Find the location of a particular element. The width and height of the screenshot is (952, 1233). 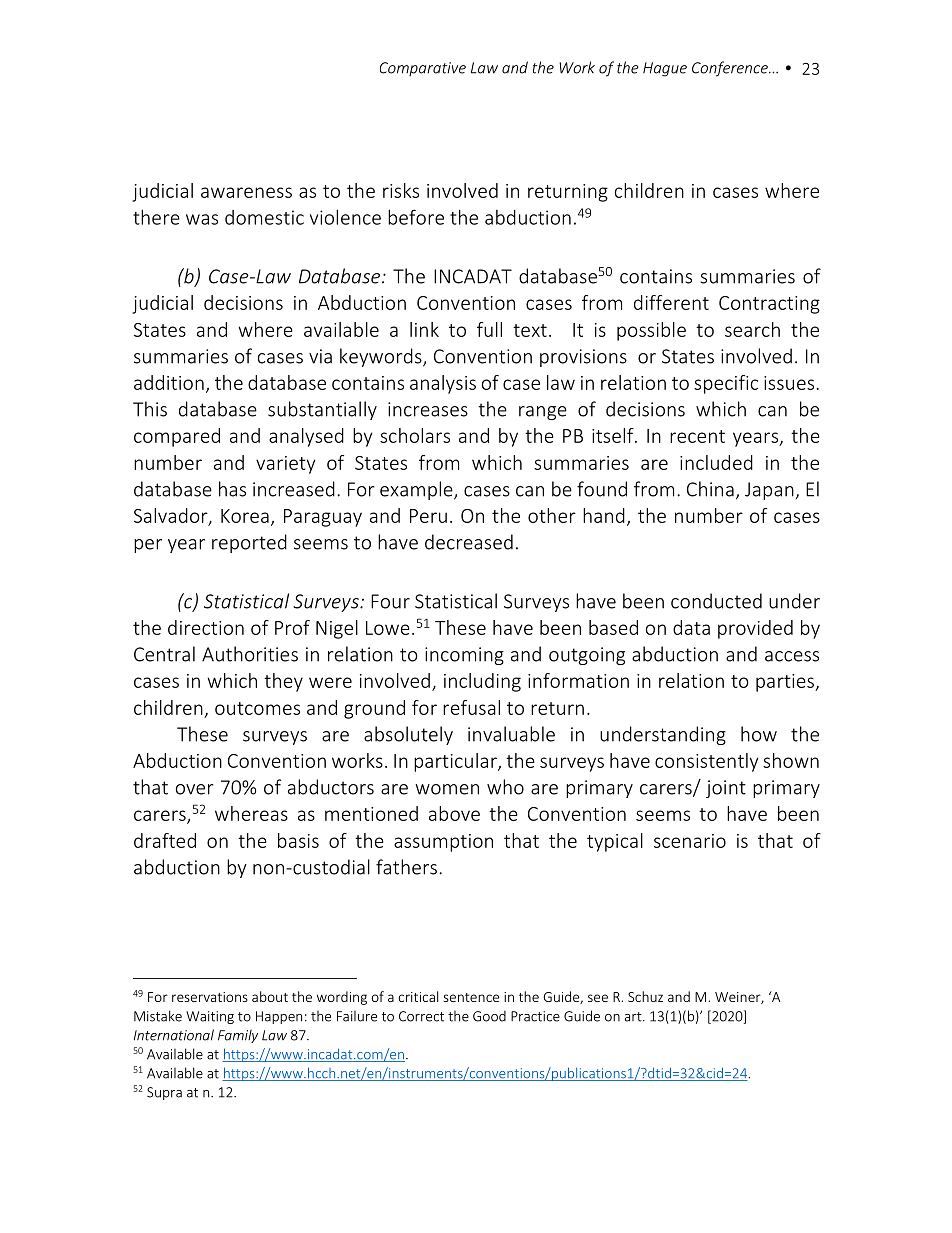

compared is located at coordinates (177, 437).
